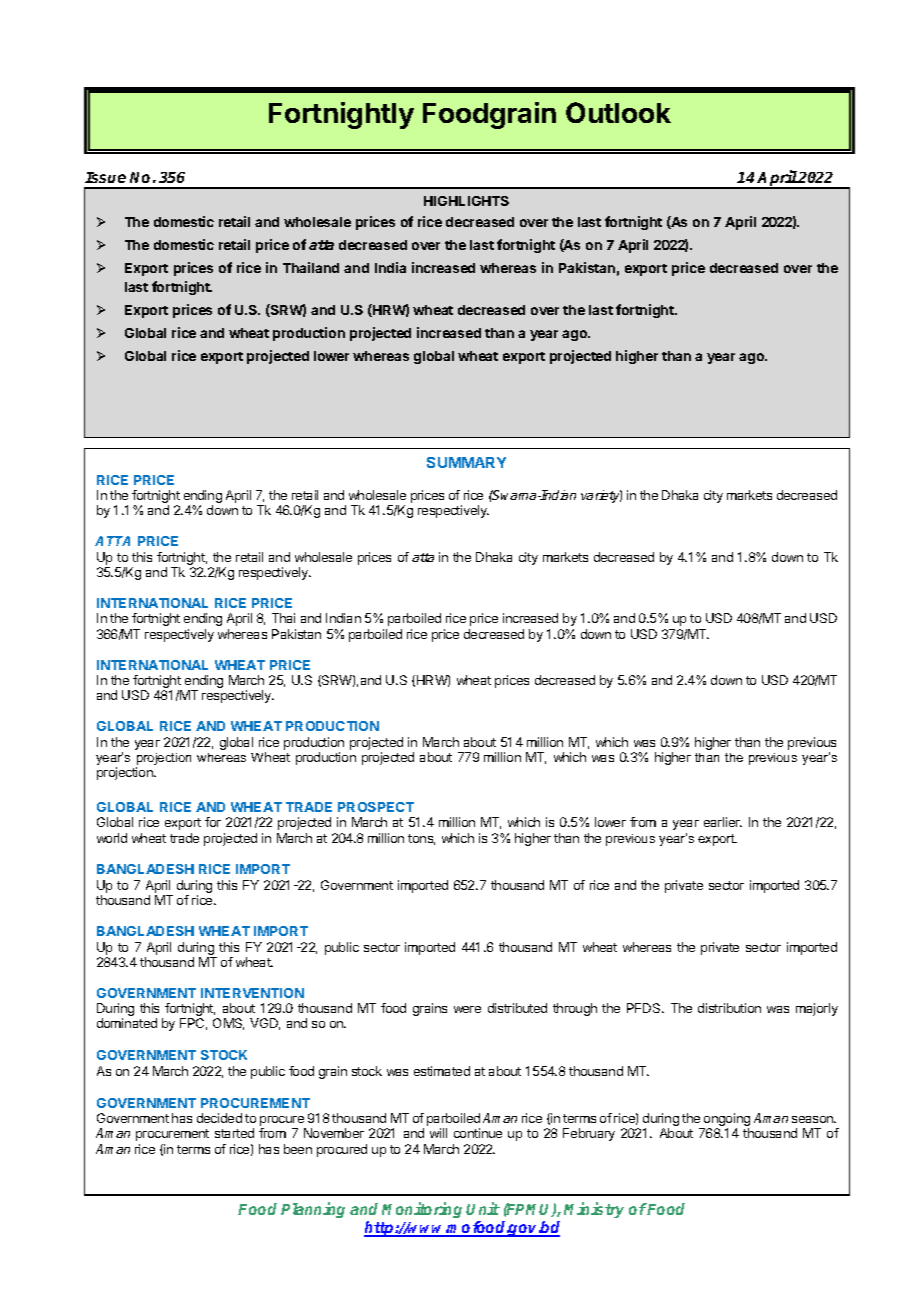 The height and width of the screenshot is (1308, 924). Describe the element at coordinates (421, 839) in the screenshot. I see `tons` at that location.
